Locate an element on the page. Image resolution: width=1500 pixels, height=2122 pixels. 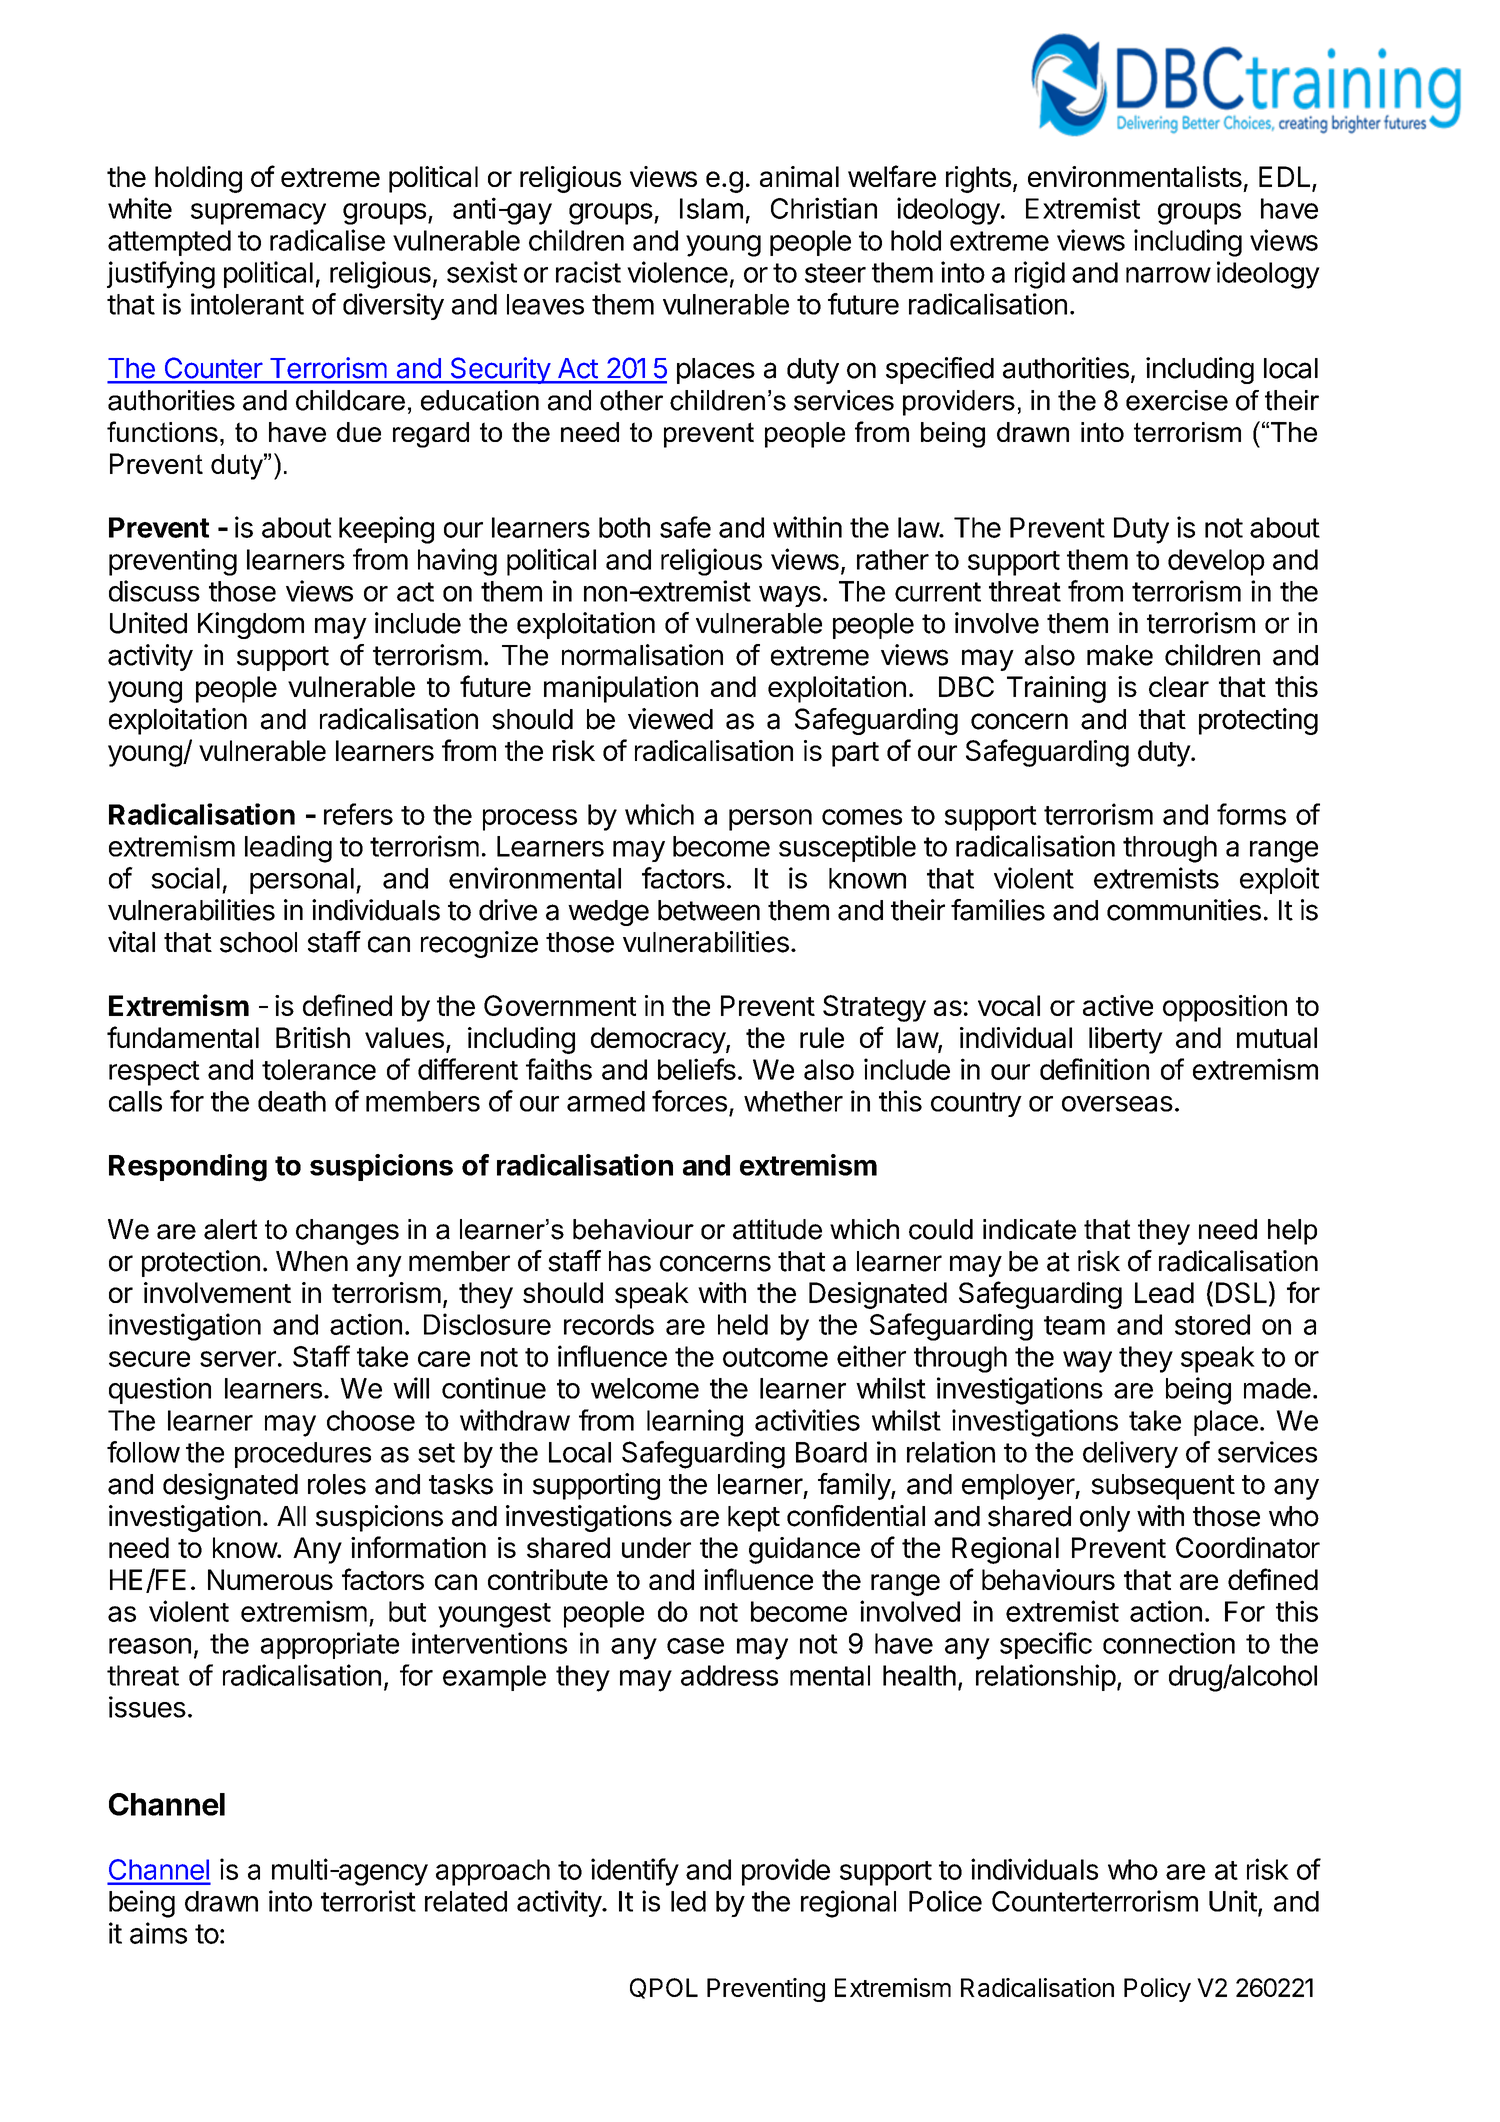
attitude is located at coordinates (777, 1229).
